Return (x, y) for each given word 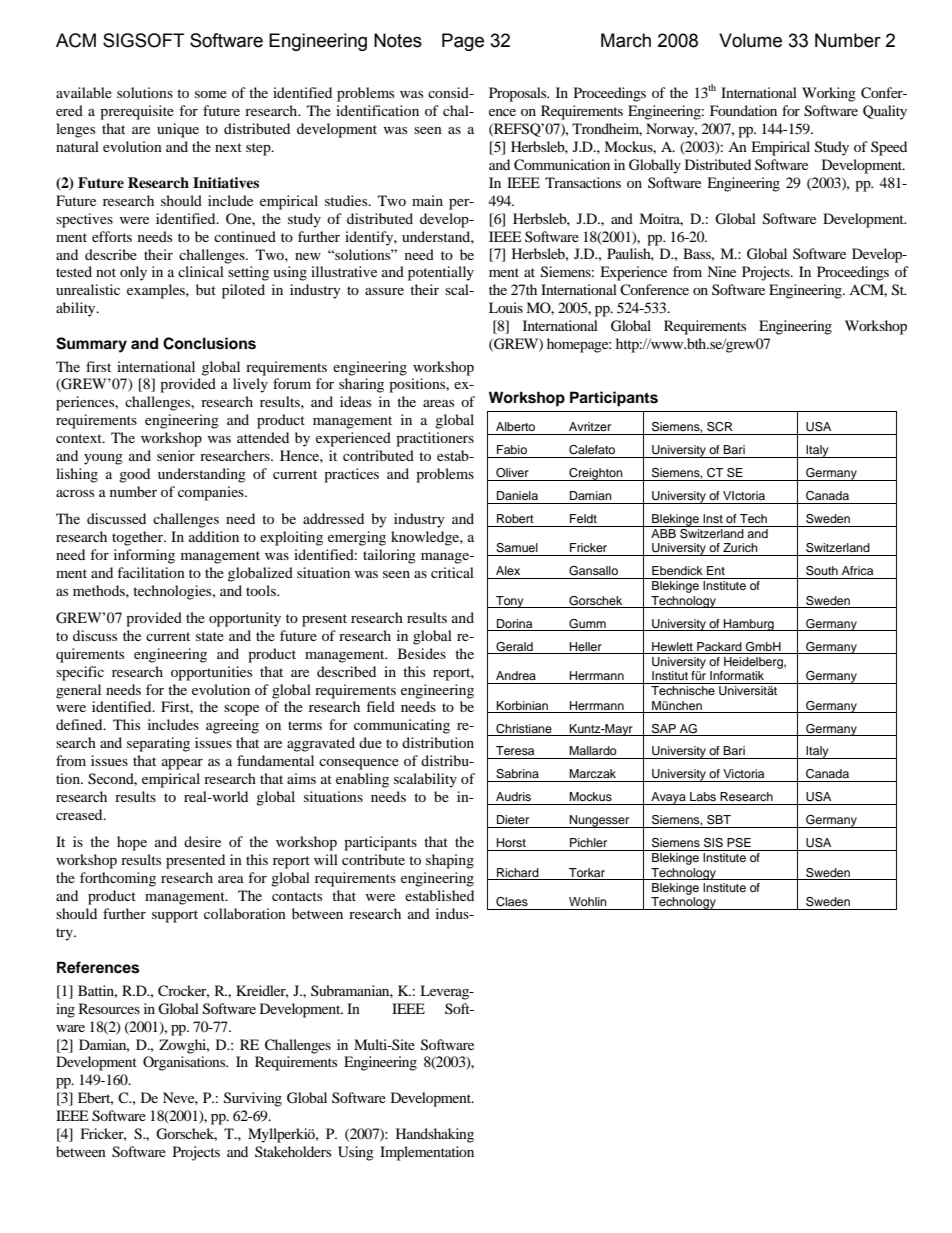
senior (176, 455)
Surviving (253, 1099)
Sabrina (517, 774)
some (211, 94)
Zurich (740, 547)
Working (829, 94)
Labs (703, 796)
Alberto (515, 426)
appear (182, 764)
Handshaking (435, 1135)
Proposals (519, 94)
